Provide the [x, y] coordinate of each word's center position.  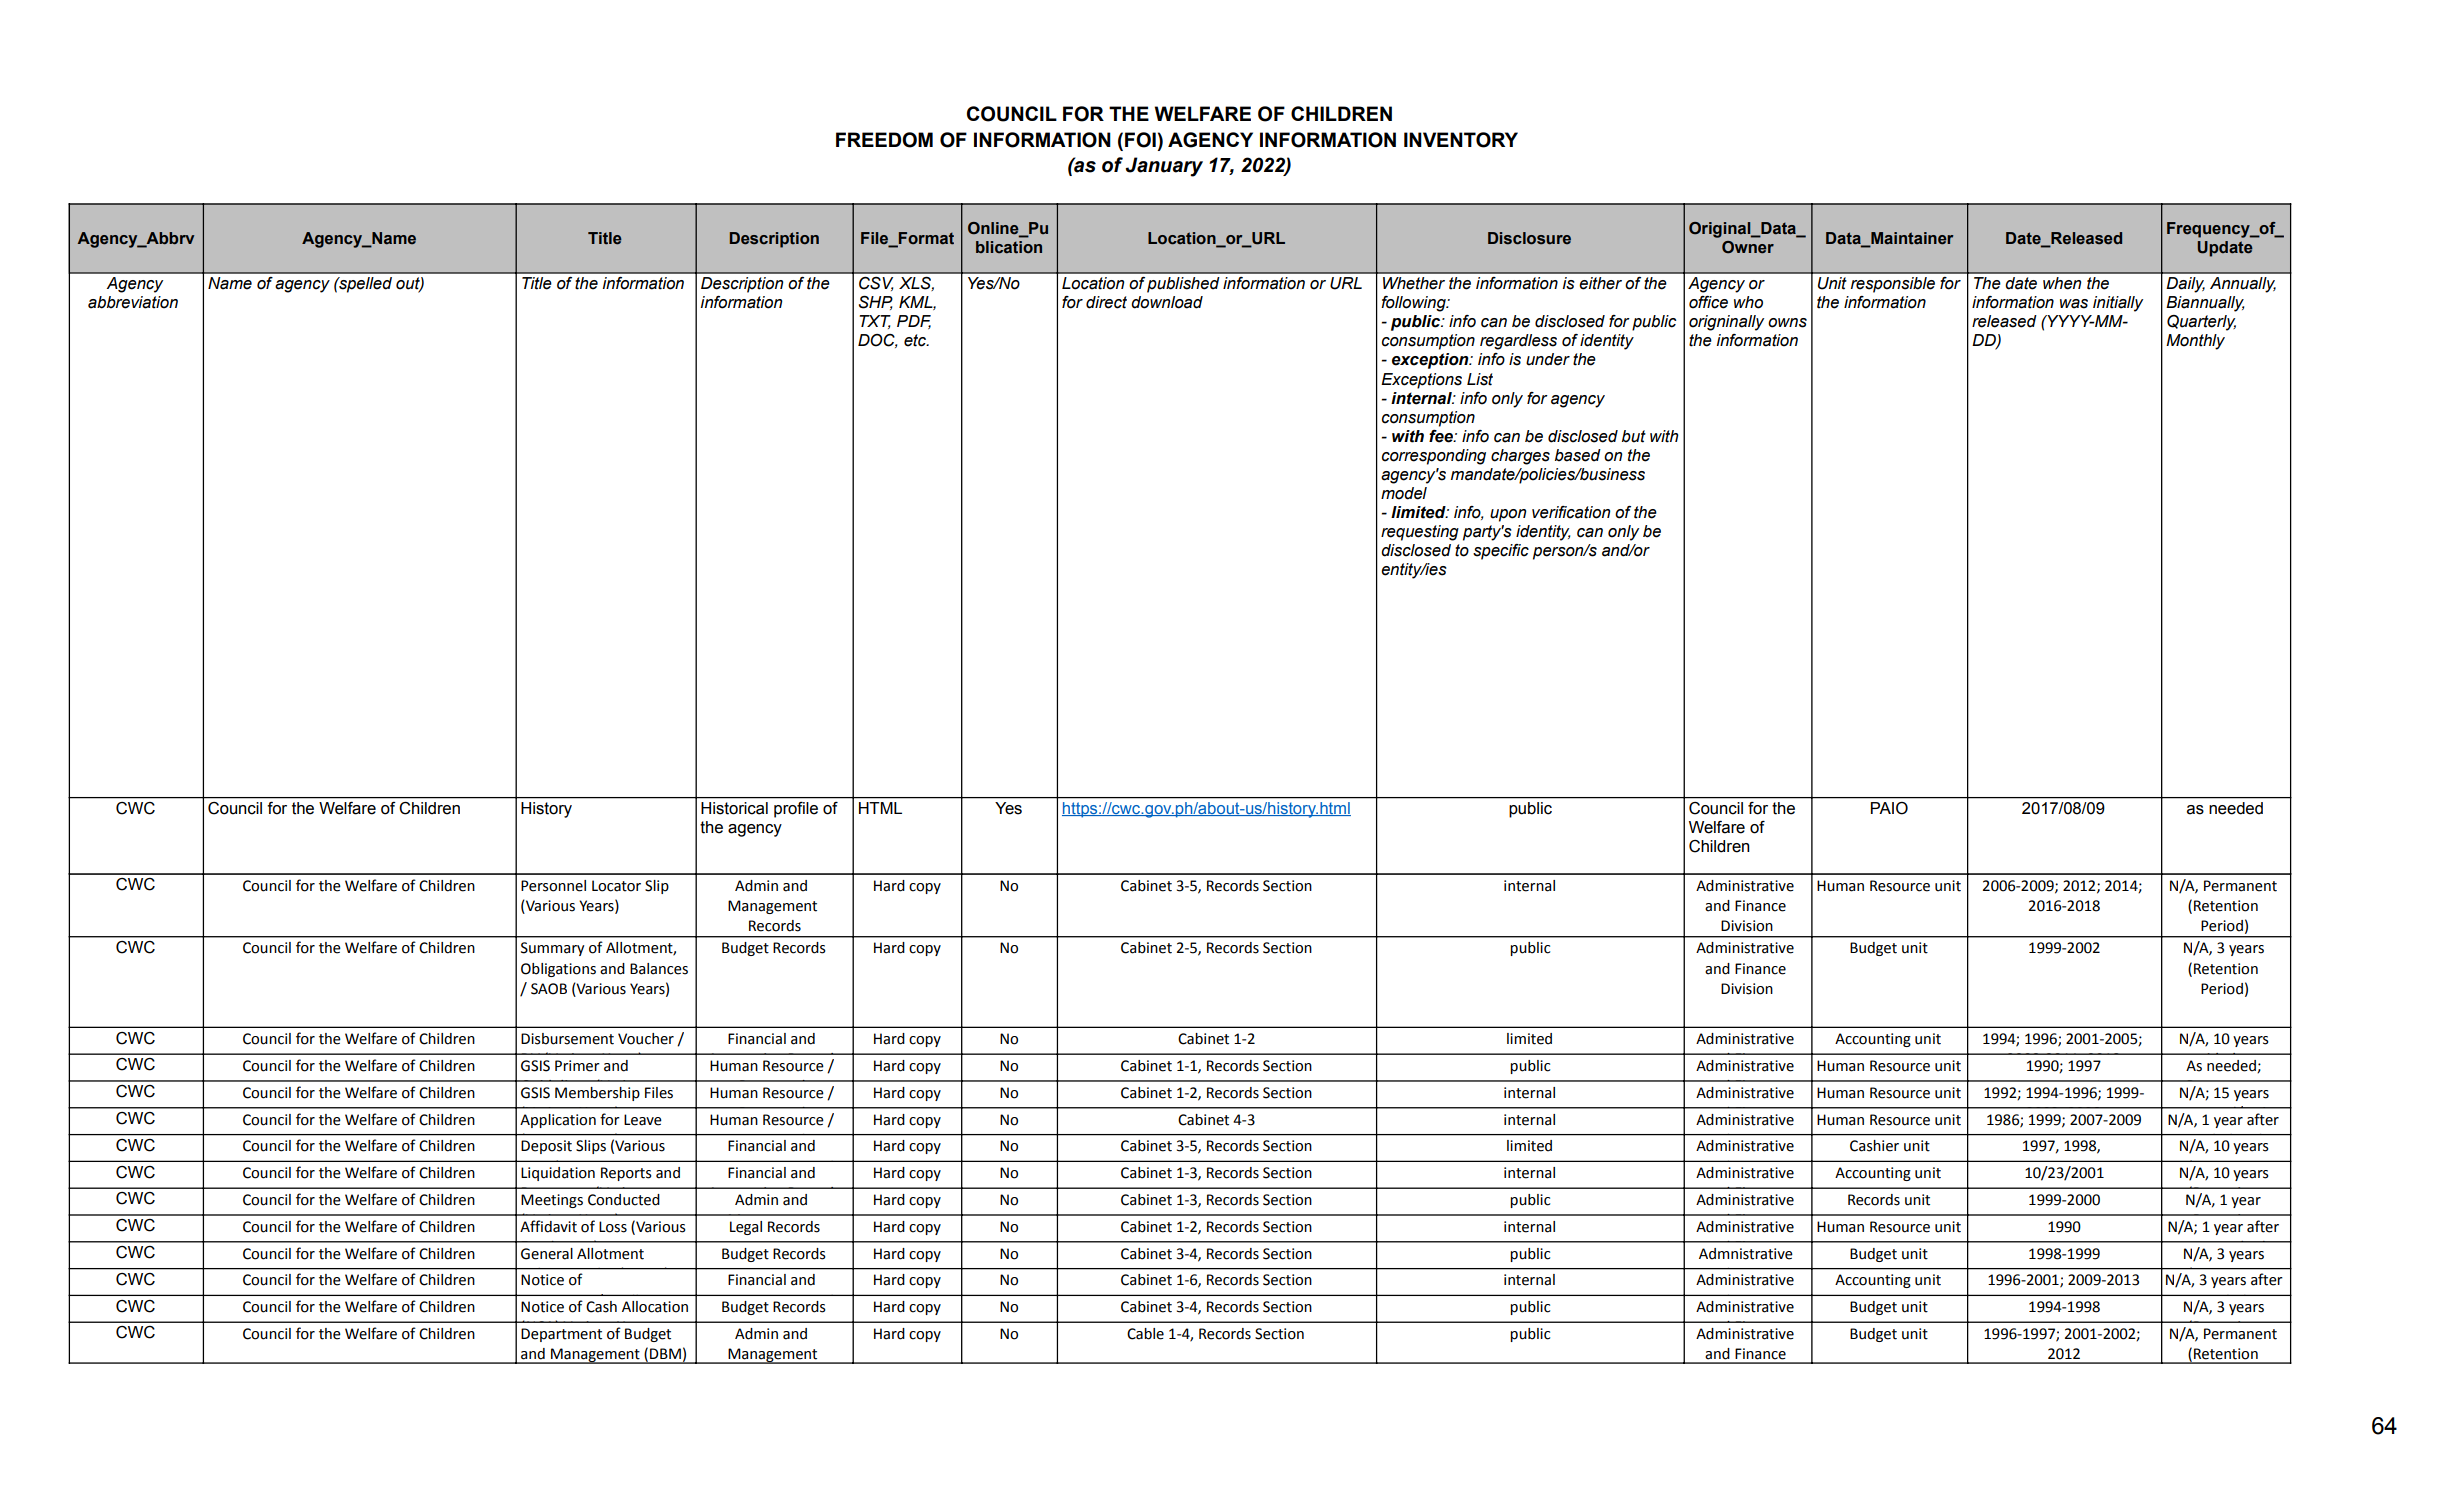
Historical [734, 808]
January [1164, 167]
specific [1501, 552]
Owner [1748, 247]
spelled [364, 285]
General [547, 1254]
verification [1571, 512]
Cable [1145, 1334]
